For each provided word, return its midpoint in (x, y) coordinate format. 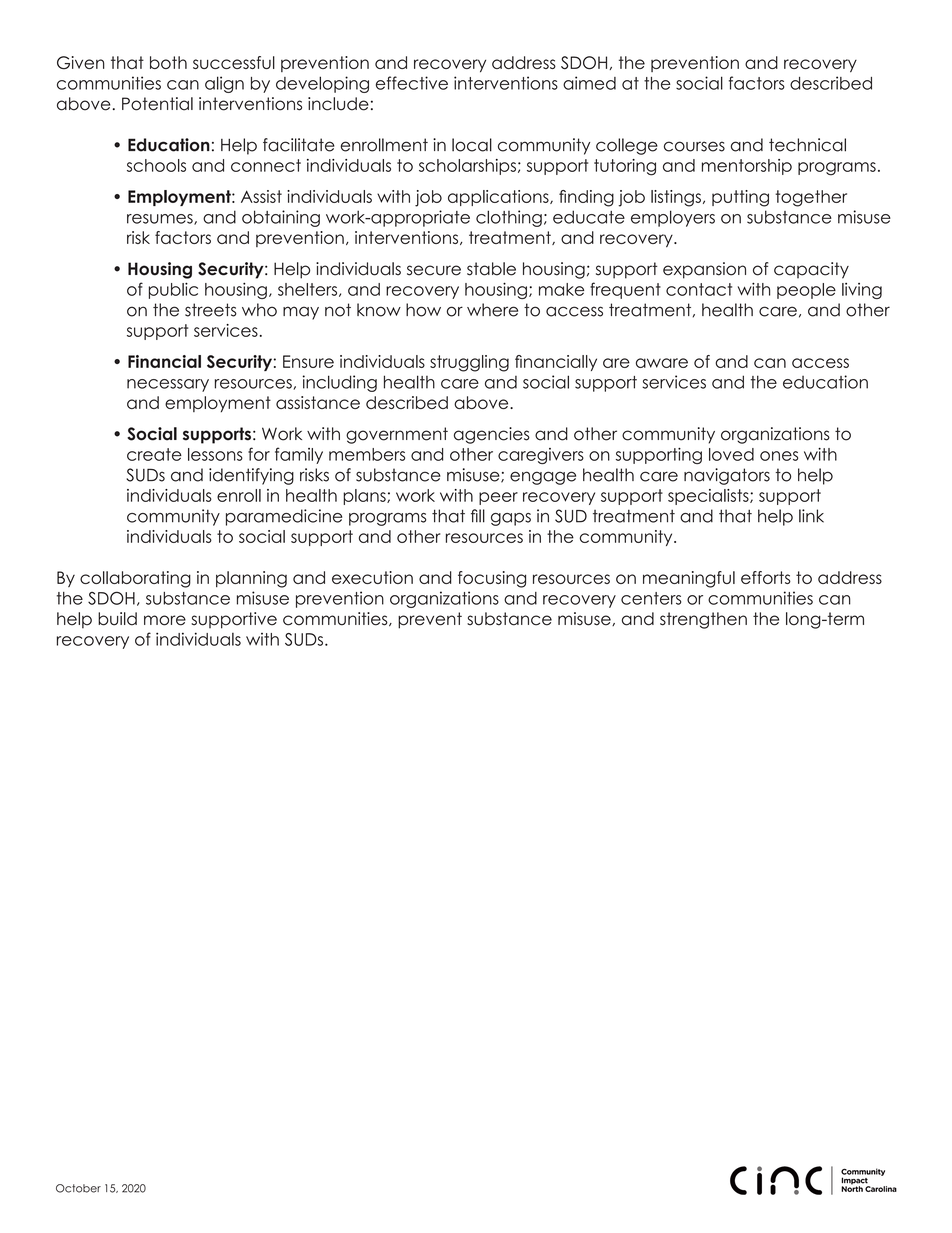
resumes (161, 219)
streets (211, 310)
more (165, 620)
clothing (509, 218)
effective (412, 83)
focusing (492, 579)
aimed (589, 83)
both (168, 62)
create (154, 454)
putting (740, 198)
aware (662, 363)
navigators (727, 476)
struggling (469, 363)
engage (543, 478)
